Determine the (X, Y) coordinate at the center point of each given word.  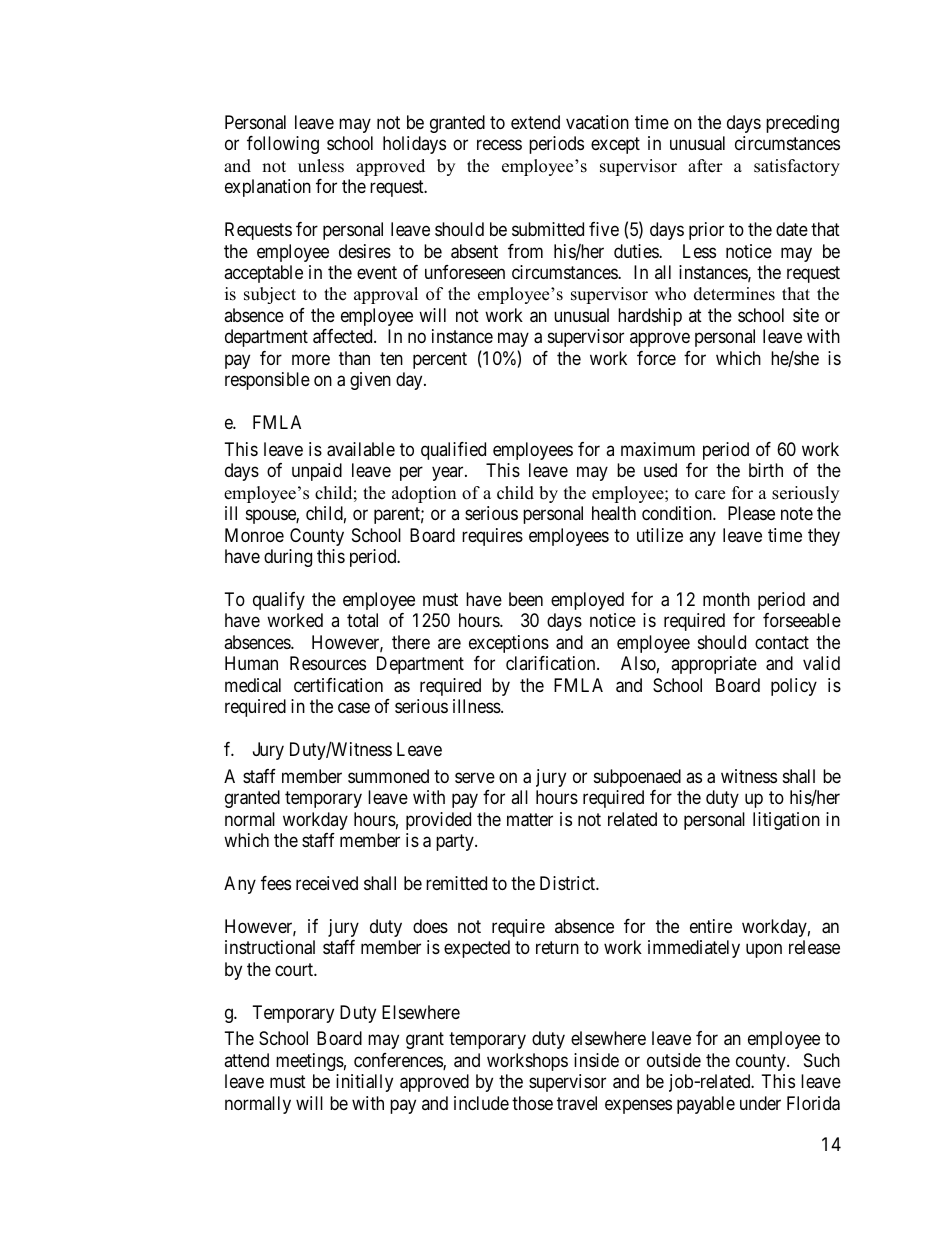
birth (766, 470)
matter (530, 820)
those (532, 1103)
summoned (388, 776)
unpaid (317, 472)
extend (535, 122)
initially (364, 1083)
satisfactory (797, 167)
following (283, 145)
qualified (453, 451)
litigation (786, 821)
